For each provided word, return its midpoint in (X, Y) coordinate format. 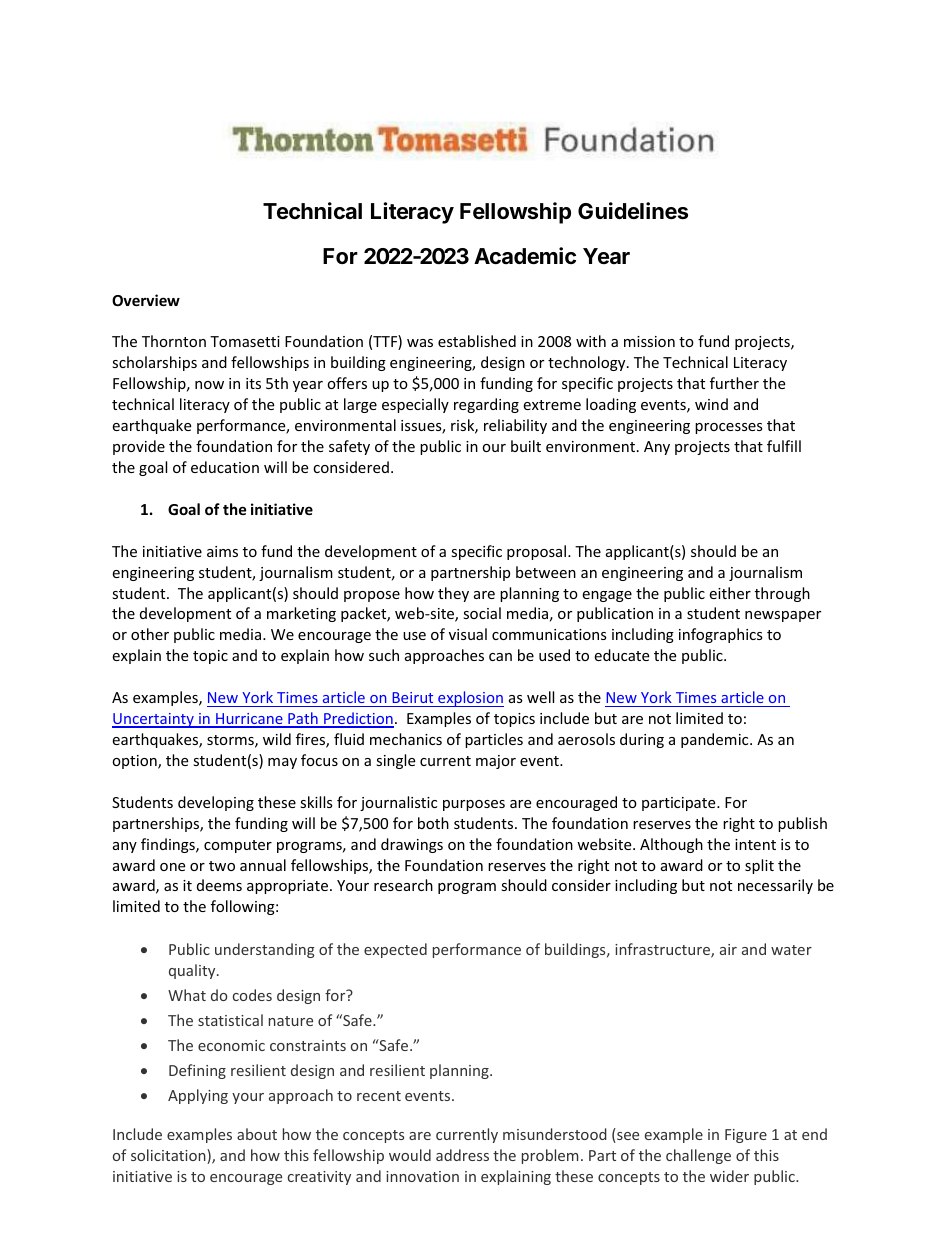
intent (755, 844)
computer (238, 846)
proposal (538, 552)
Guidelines (633, 211)
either (730, 593)
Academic (525, 256)
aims (222, 551)
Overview (146, 300)
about (257, 1134)
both (433, 823)
